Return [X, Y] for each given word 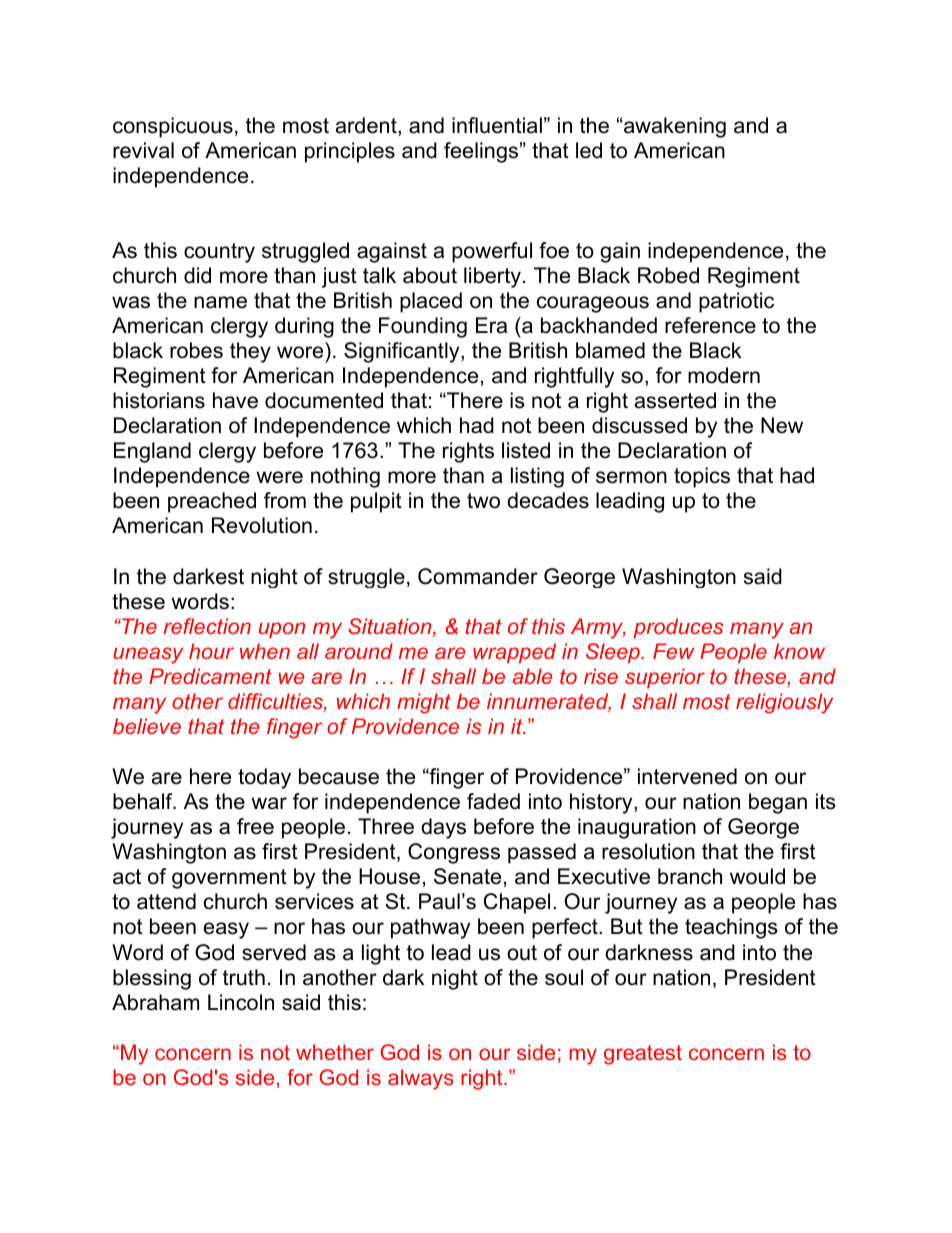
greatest [643, 1055]
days [443, 828]
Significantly [403, 352]
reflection [207, 626]
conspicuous [173, 127]
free [255, 826]
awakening [674, 127]
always [420, 1079]
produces [678, 628]
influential [497, 125]
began [778, 803]
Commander [478, 576]
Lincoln [241, 1002]
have [235, 400]
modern [724, 375]
